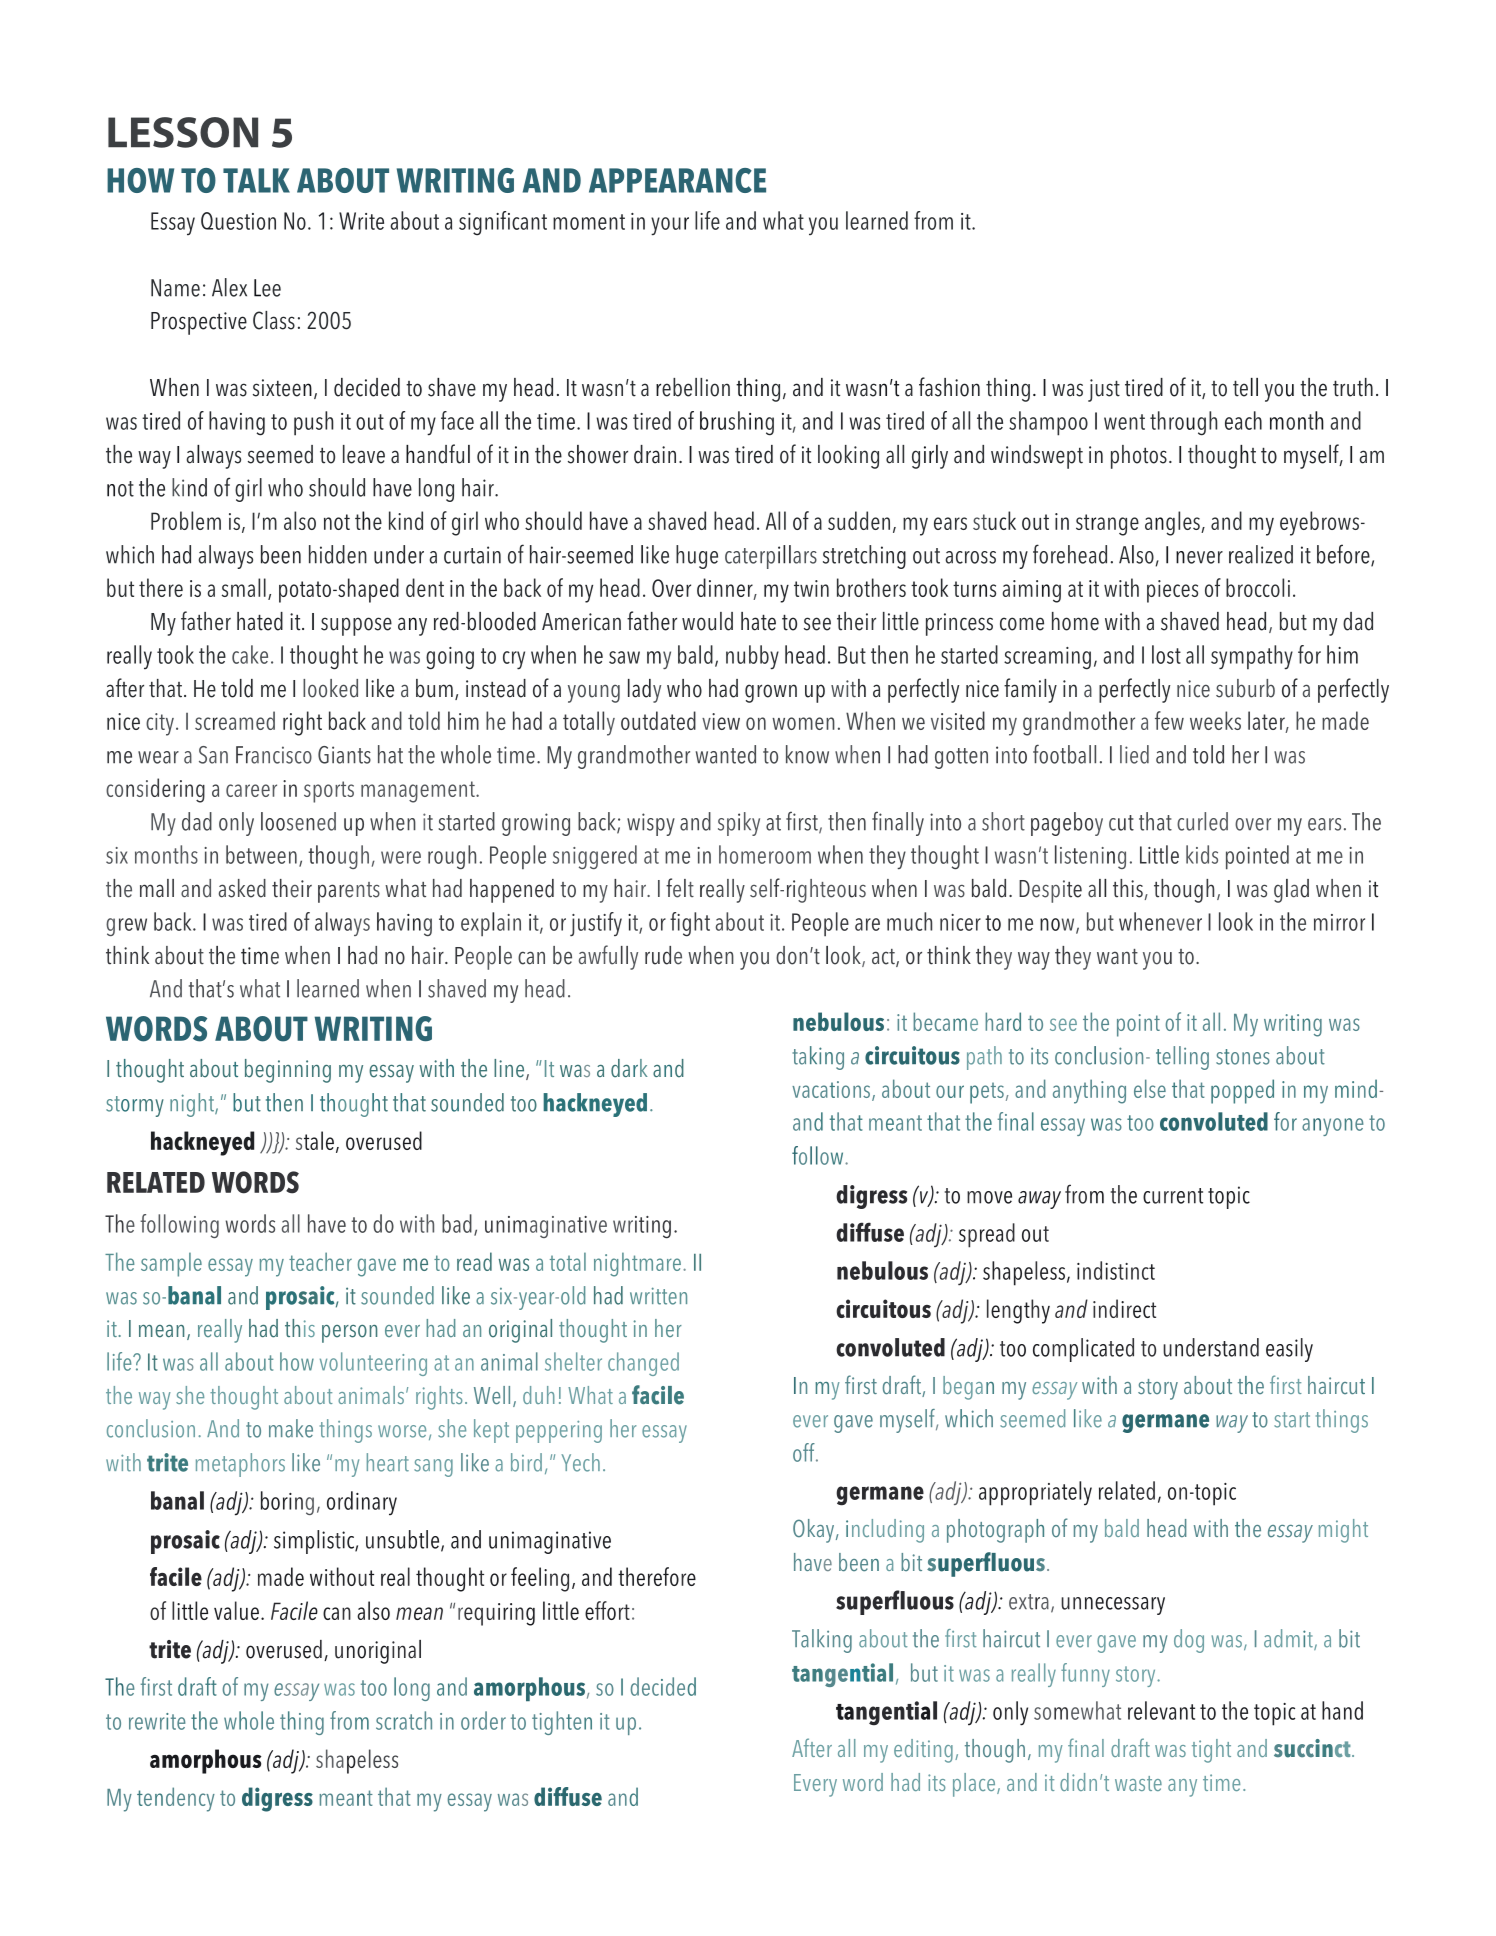  I want to click on APPEARANCE, so click(677, 180).
